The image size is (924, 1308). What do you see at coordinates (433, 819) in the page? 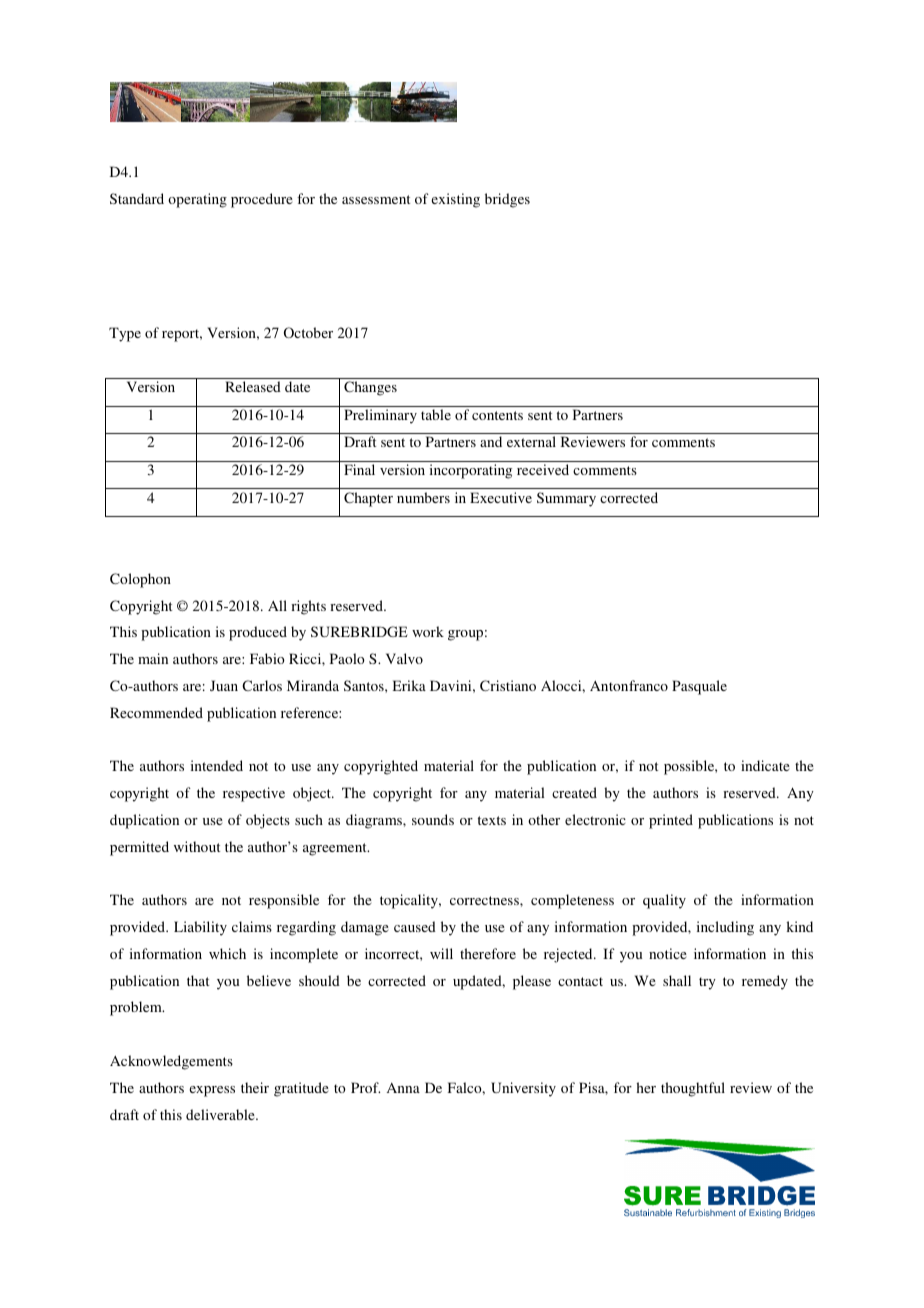
I see `sounds` at bounding box center [433, 819].
